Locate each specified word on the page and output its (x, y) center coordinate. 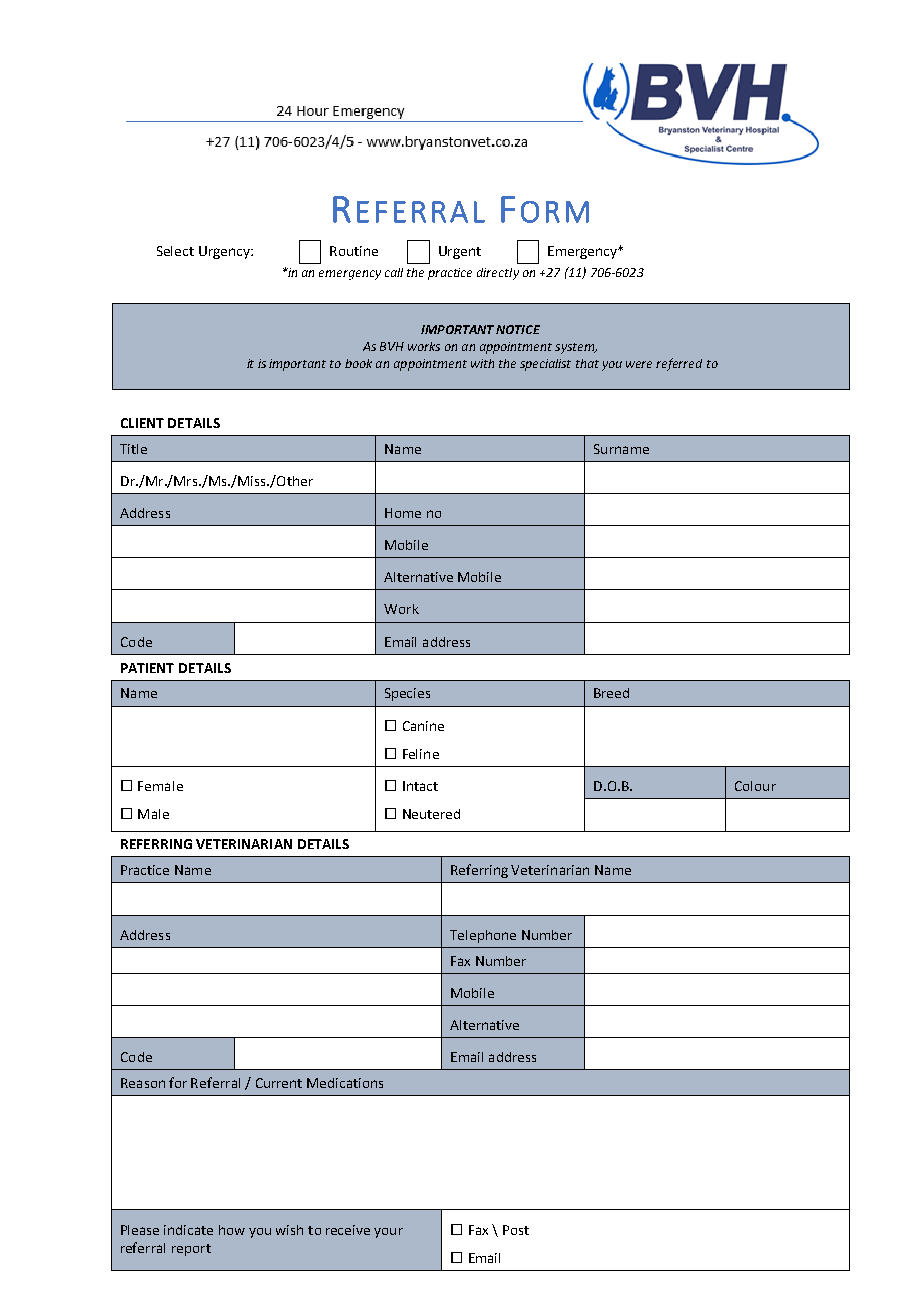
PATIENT (147, 668)
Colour (755, 786)
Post (516, 1230)
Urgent (460, 252)
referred (679, 364)
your (388, 1233)
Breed (611, 693)
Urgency (225, 252)
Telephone (483, 936)
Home (403, 513)
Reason (143, 1083)
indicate (188, 1230)
